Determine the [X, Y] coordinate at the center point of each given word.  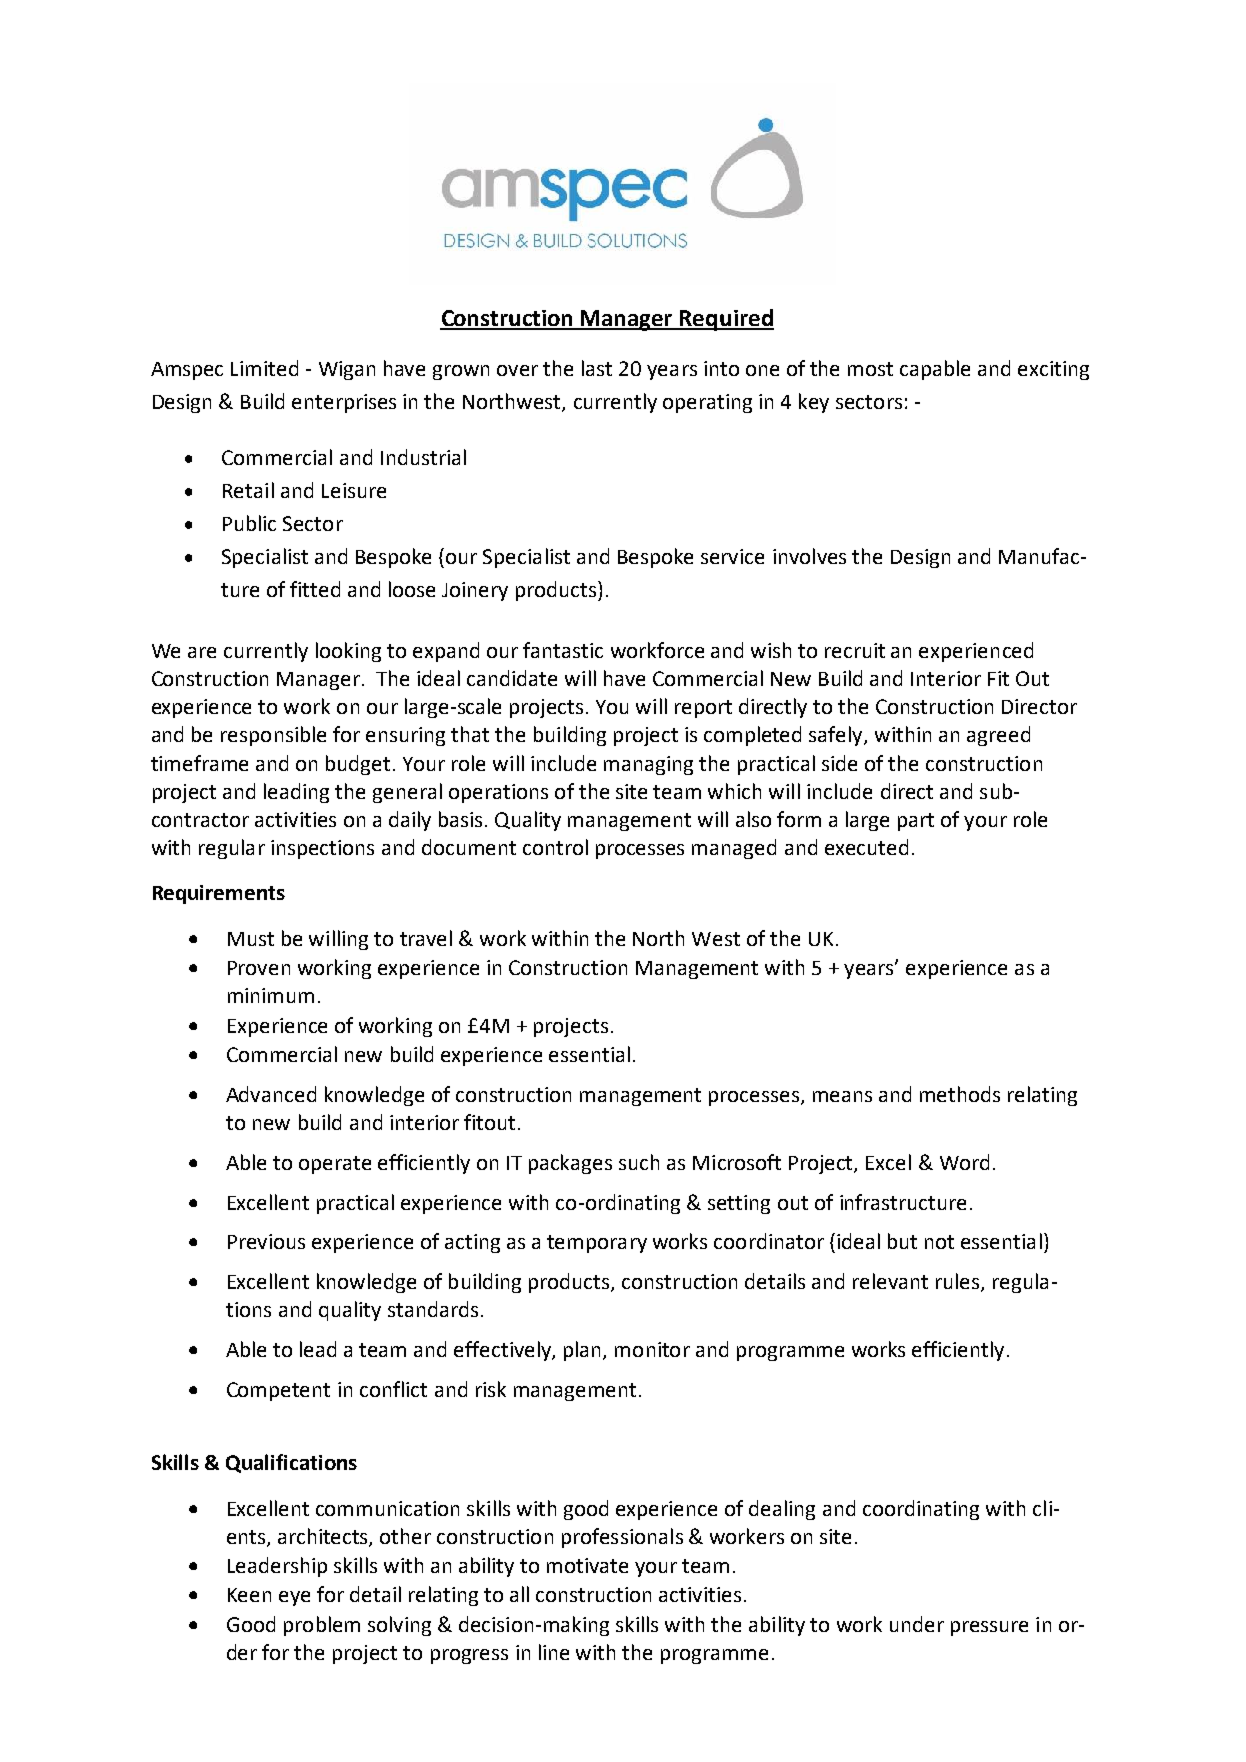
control [555, 847]
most [870, 369]
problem [322, 1626]
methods [960, 1094]
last [597, 368]
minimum [271, 995]
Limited [264, 368]
